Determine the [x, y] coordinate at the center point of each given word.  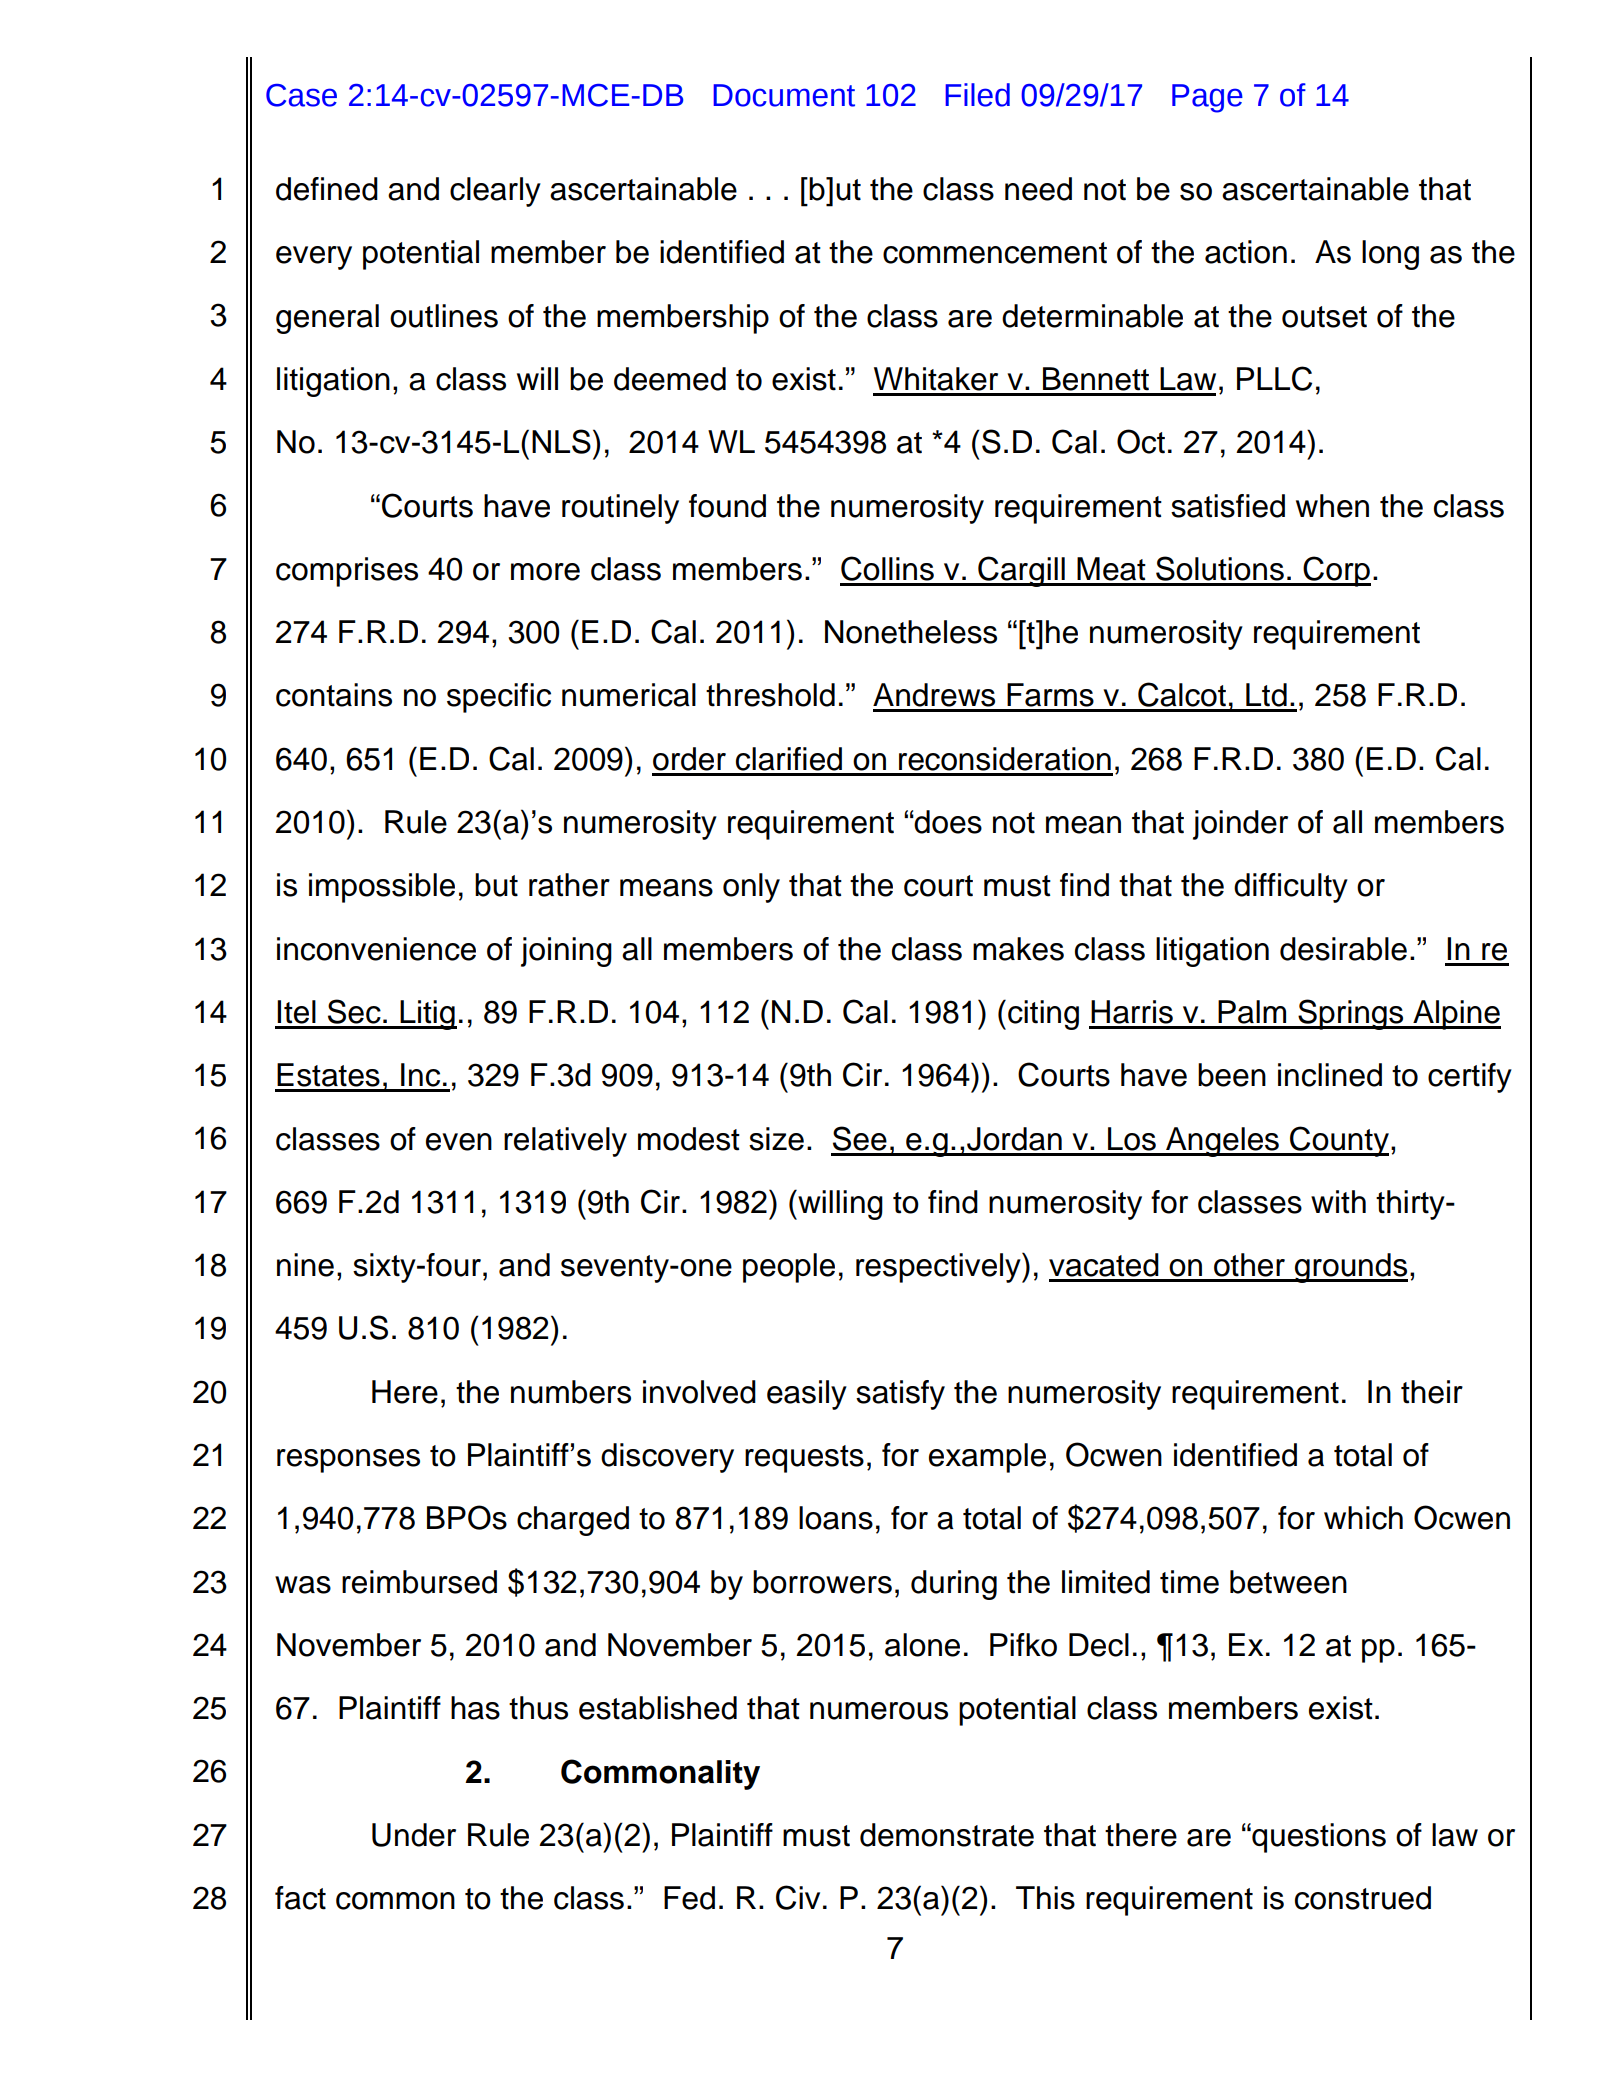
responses [348, 1461]
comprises [347, 572]
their [1432, 1392]
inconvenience [376, 949]
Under [414, 1835]
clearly [495, 192]
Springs [1351, 1014]
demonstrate [947, 1835]
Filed [978, 95]
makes [1018, 949]
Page [1207, 98]
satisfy [900, 1395]
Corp [1336, 571]
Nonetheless [911, 632]
